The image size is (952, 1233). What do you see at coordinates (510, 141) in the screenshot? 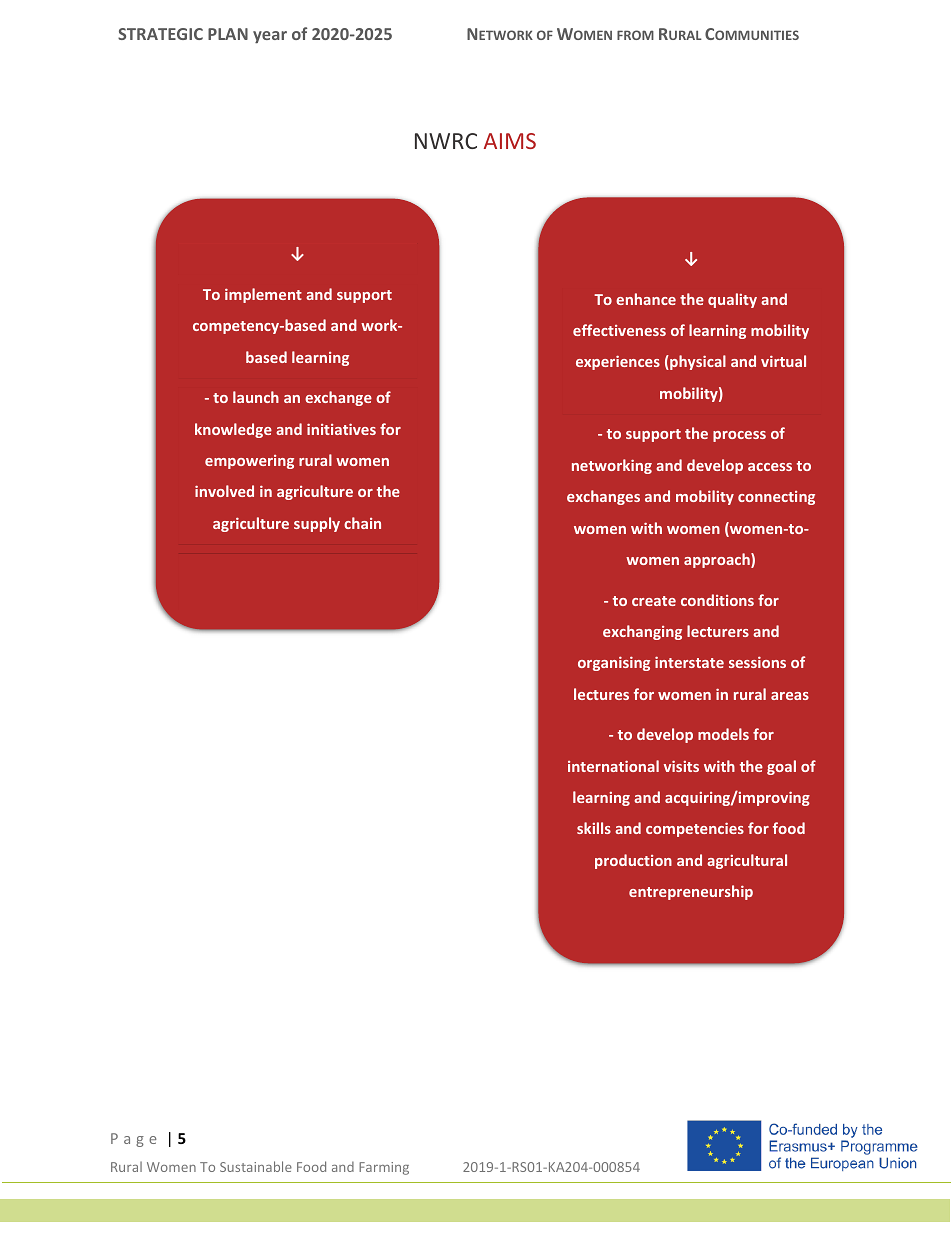
I see `AIMS` at bounding box center [510, 141].
